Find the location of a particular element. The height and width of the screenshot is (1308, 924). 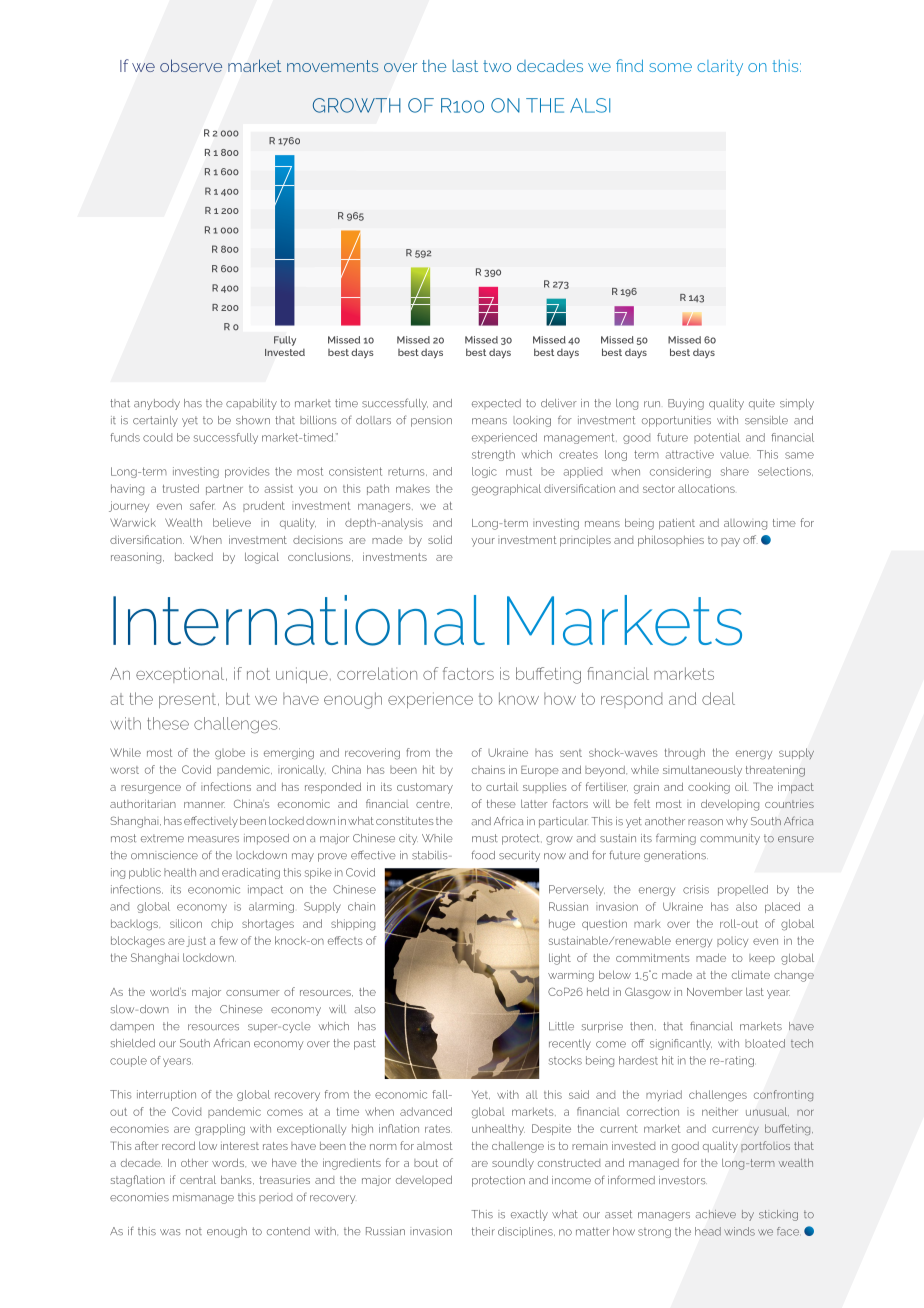

two is located at coordinates (497, 66).
